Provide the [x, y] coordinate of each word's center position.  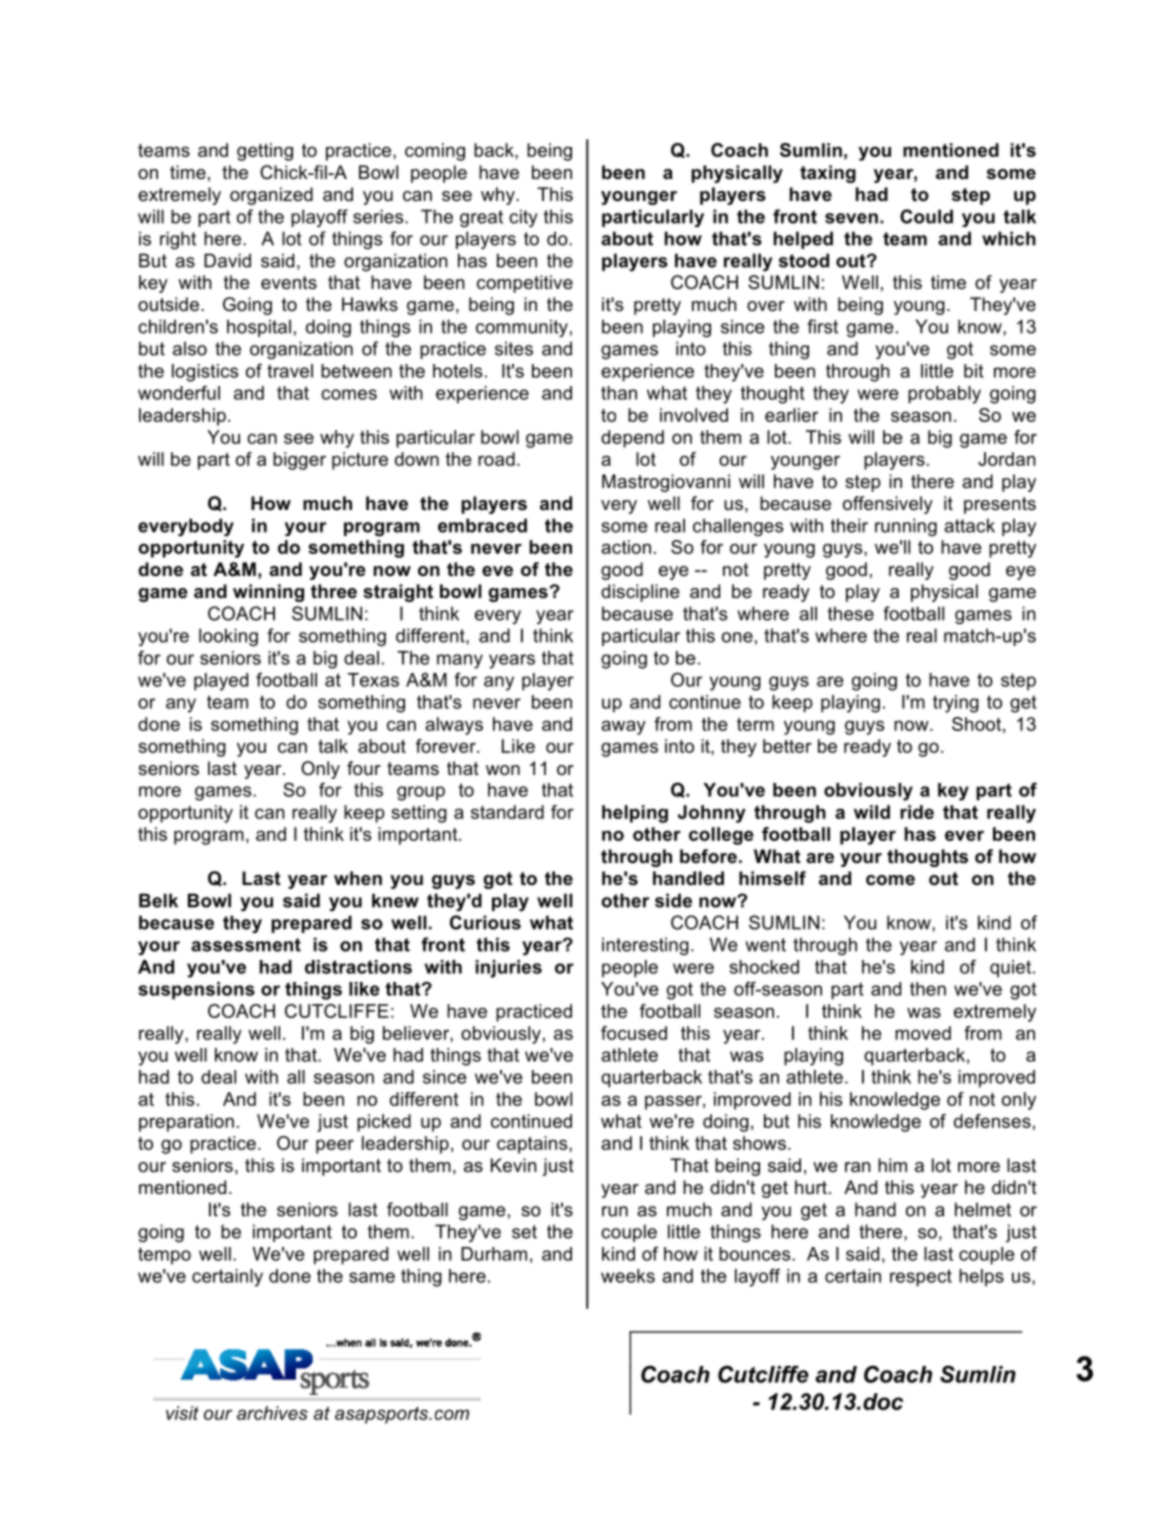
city [523, 218]
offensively [888, 505]
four [364, 768]
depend [632, 439]
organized [271, 196]
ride [917, 812]
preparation [186, 1123]
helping [635, 814]
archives [272, 1413]
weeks [628, 1276]
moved [923, 1033]
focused [634, 1033]
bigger [299, 461]
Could [926, 216]
